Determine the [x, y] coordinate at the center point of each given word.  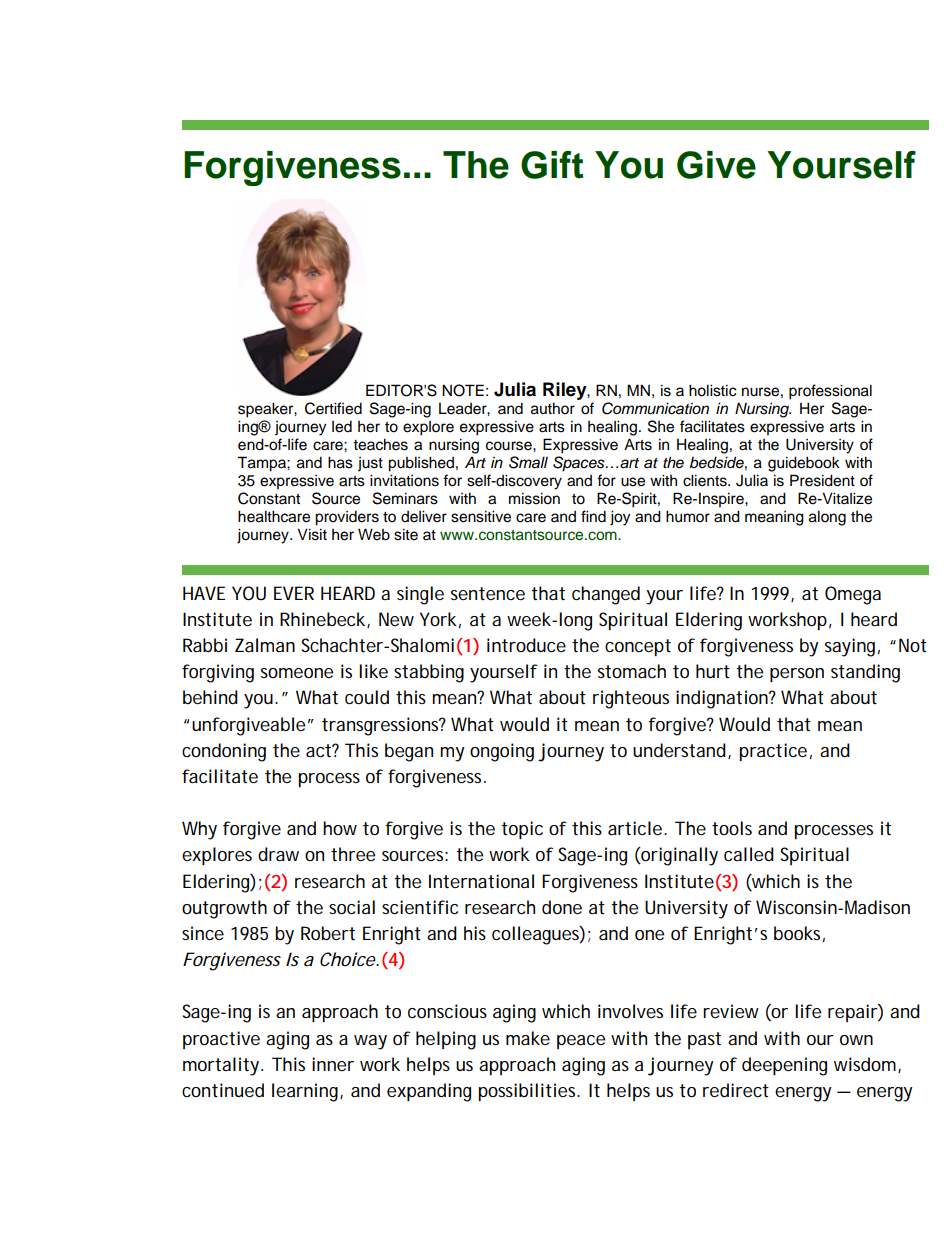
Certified [333, 408]
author [553, 408]
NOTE [463, 390]
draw [278, 854]
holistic [713, 390]
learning [306, 1092]
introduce [526, 645]
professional [830, 392]
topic [522, 830]
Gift [552, 165]
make [528, 1038]
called [749, 854]
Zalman [265, 645]
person [797, 675]
